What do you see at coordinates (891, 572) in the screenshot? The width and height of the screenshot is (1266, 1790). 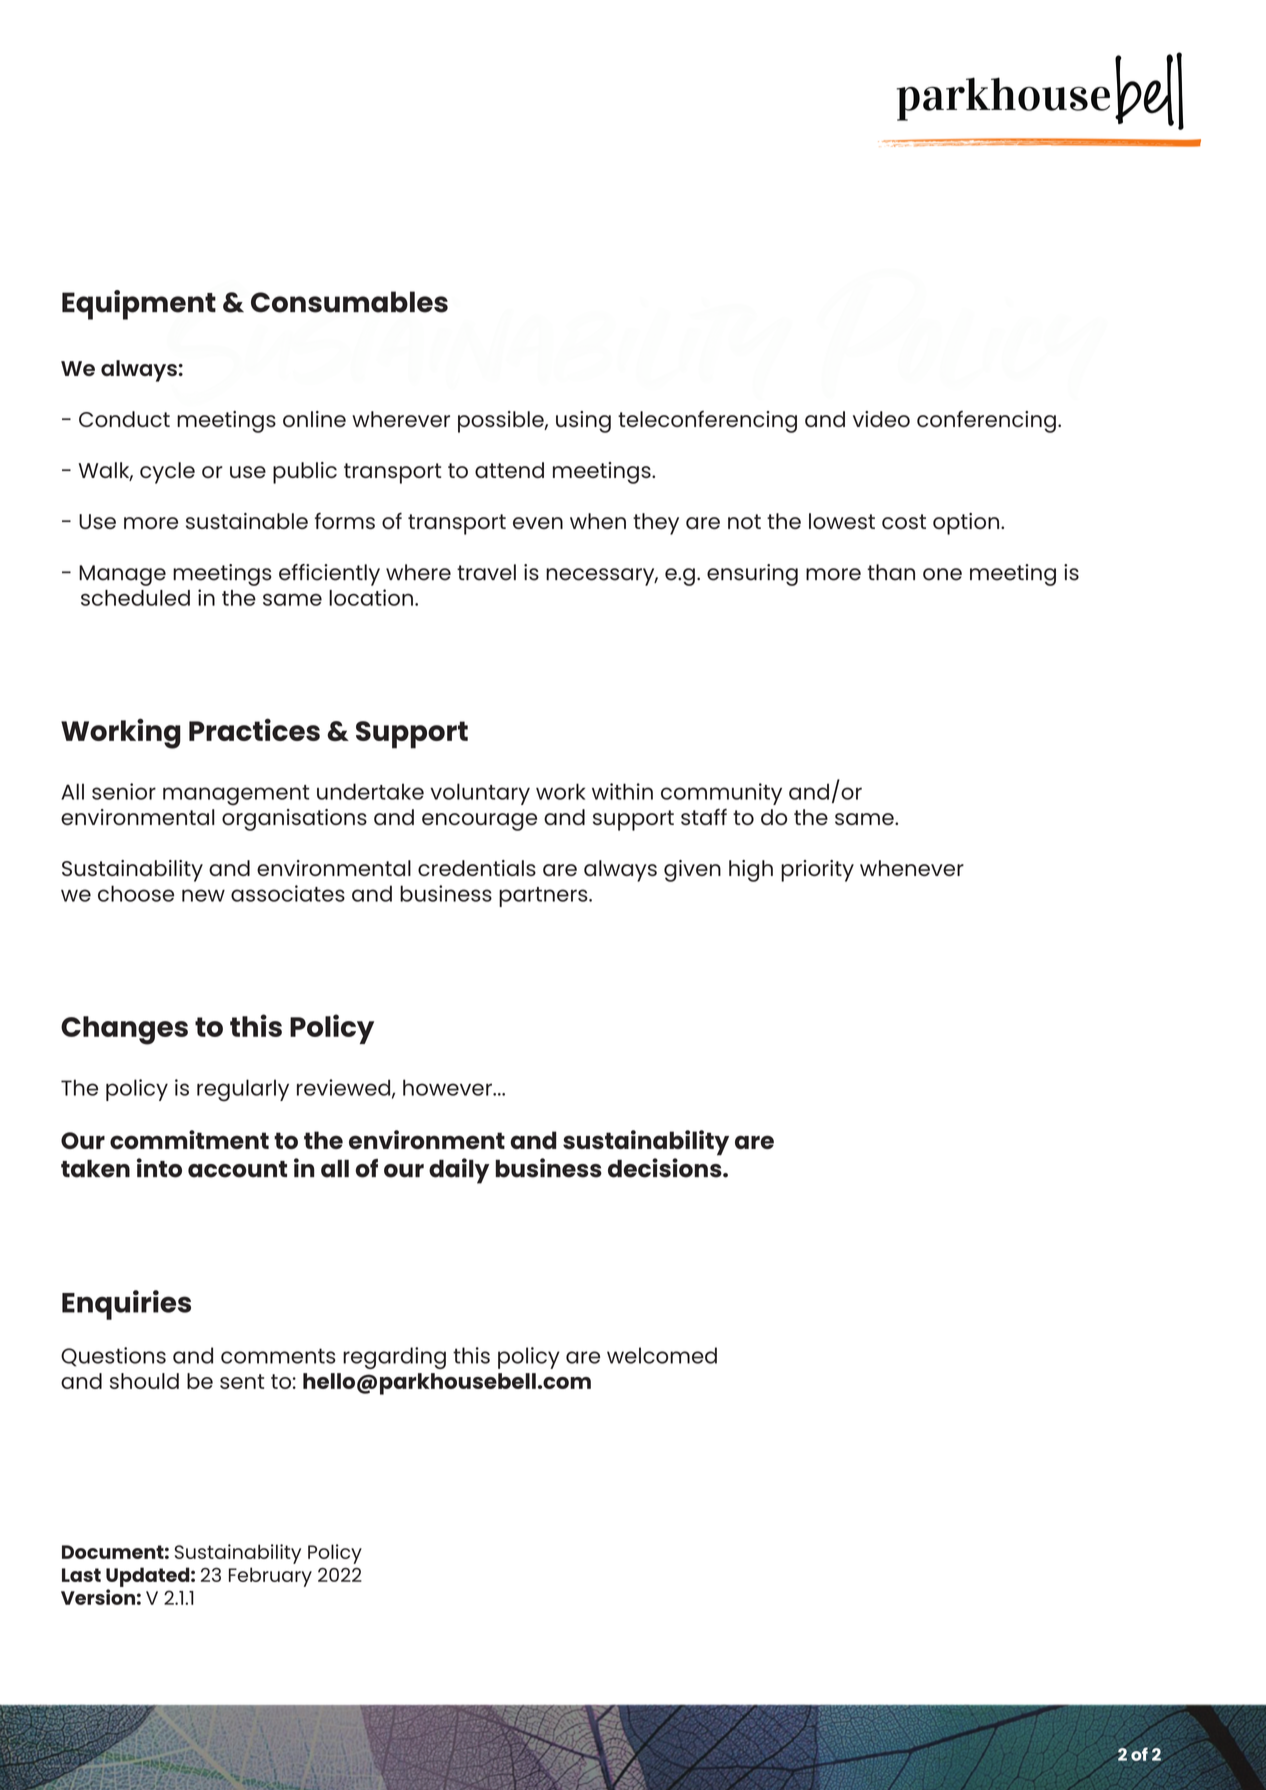 I see `than` at bounding box center [891, 572].
